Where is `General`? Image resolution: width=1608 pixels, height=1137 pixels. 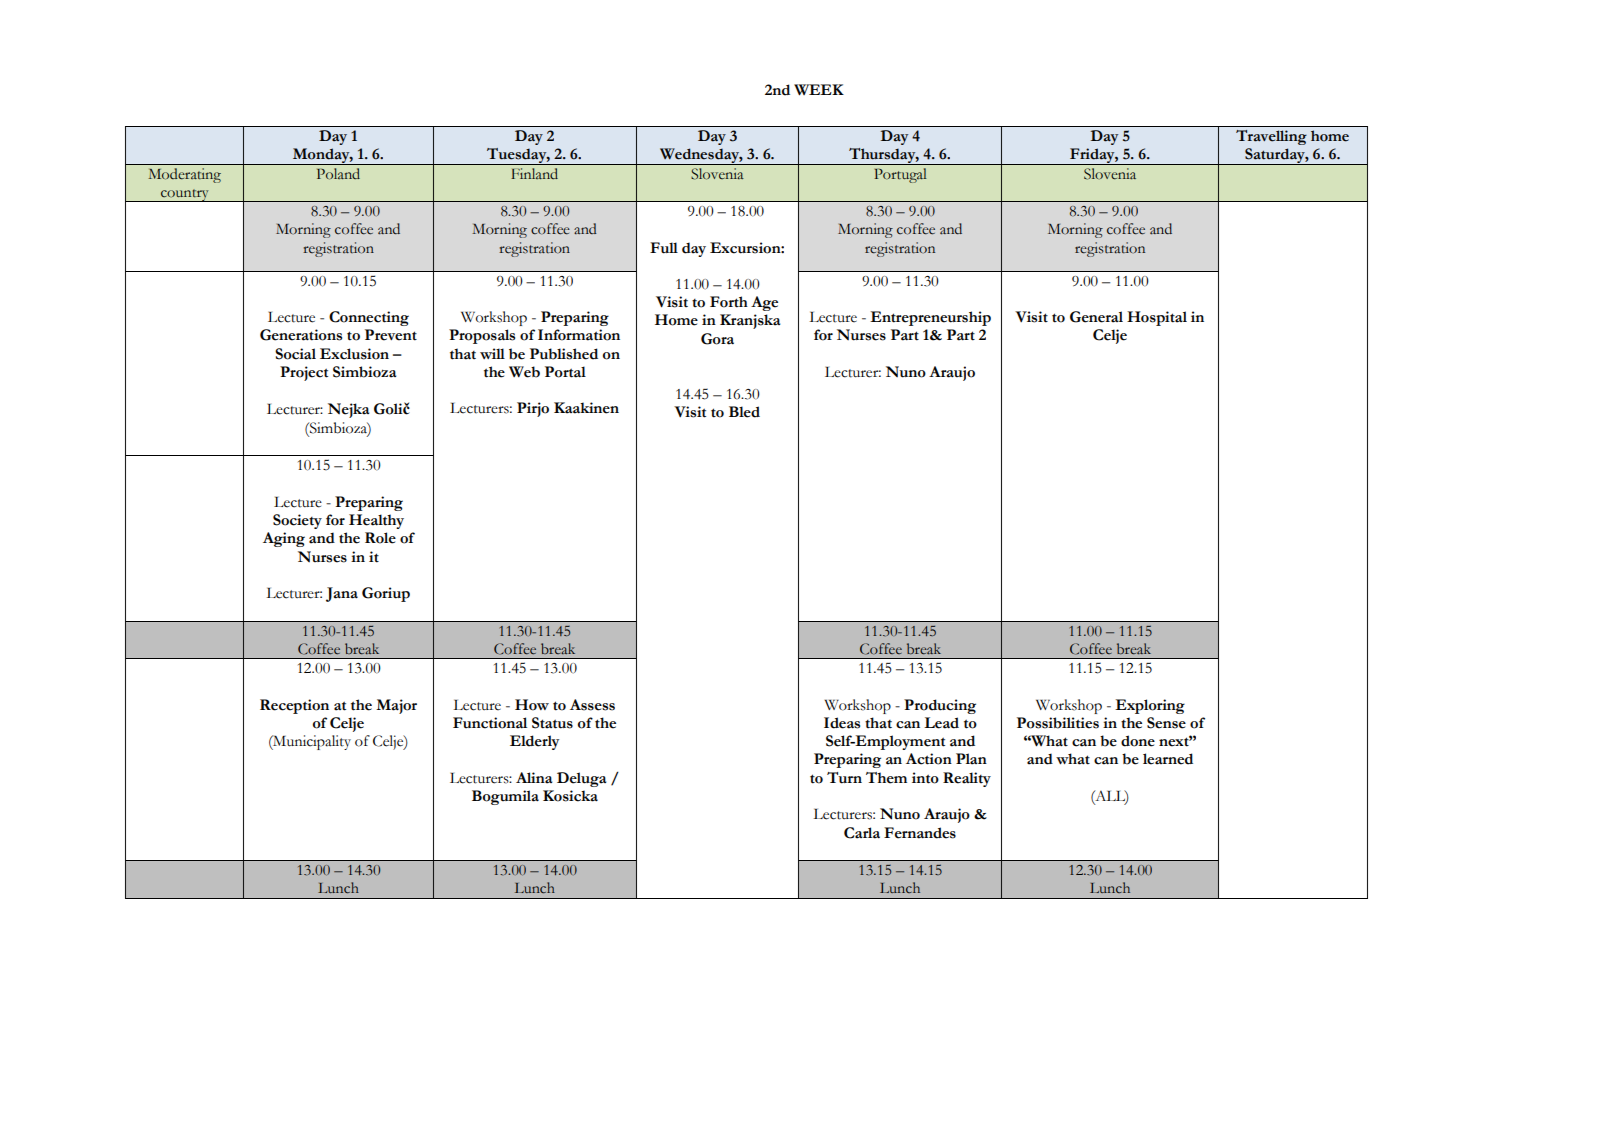
General is located at coordinates (1096, 317).
